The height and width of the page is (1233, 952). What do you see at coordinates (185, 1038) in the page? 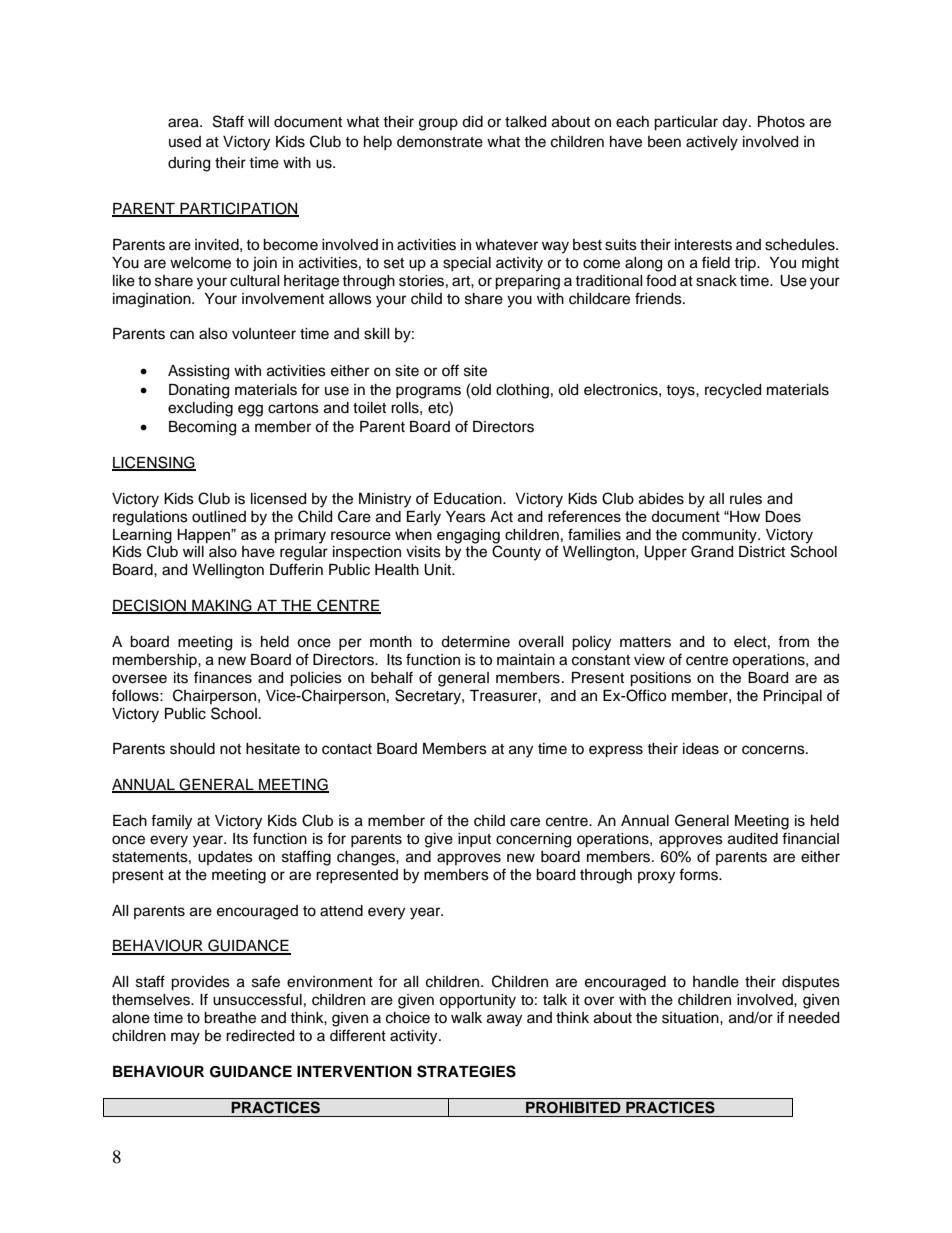
I see `may` at bounding box center [185, 1038].
